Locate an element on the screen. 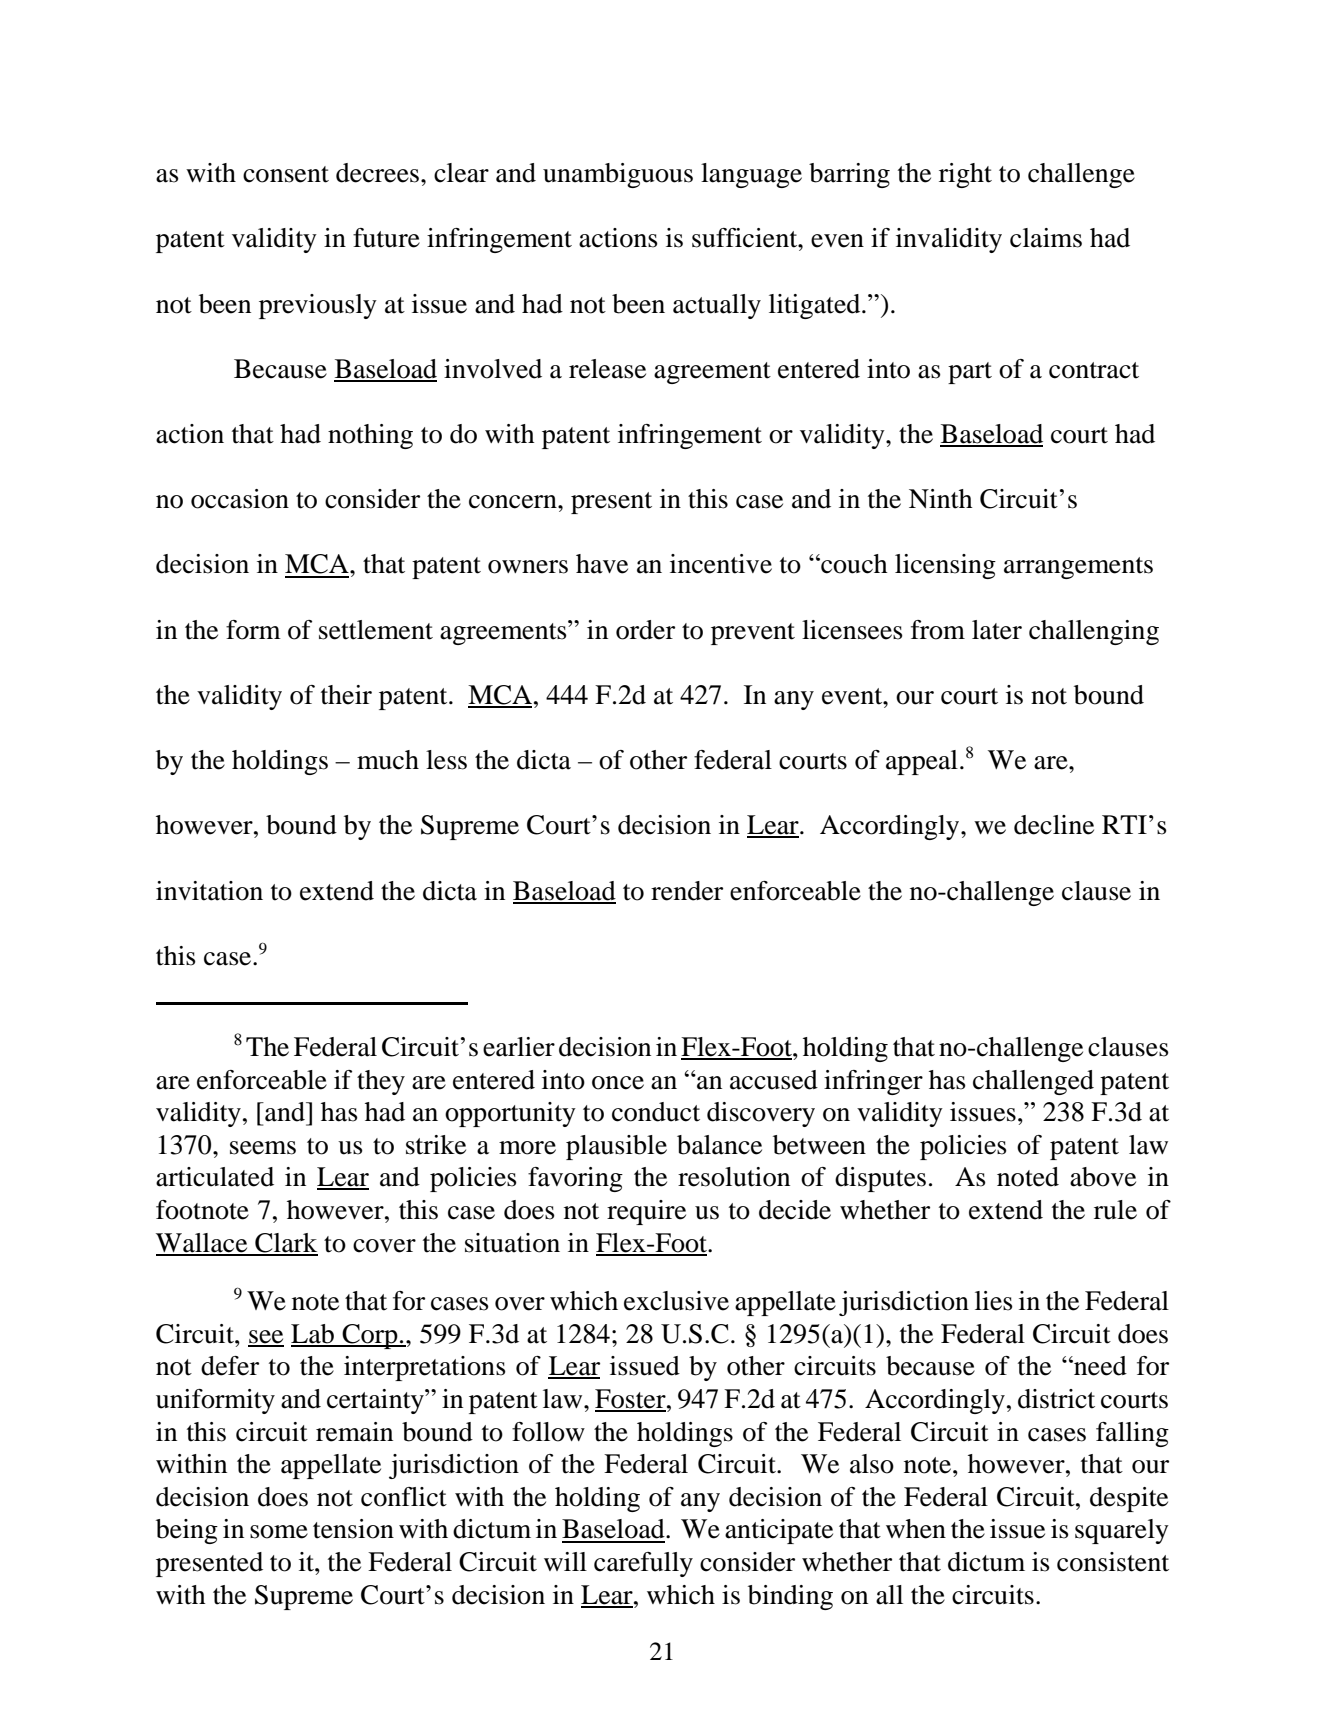 This screenshot has height=1715, width=1325. consent is located at coordinates (286, 174).
